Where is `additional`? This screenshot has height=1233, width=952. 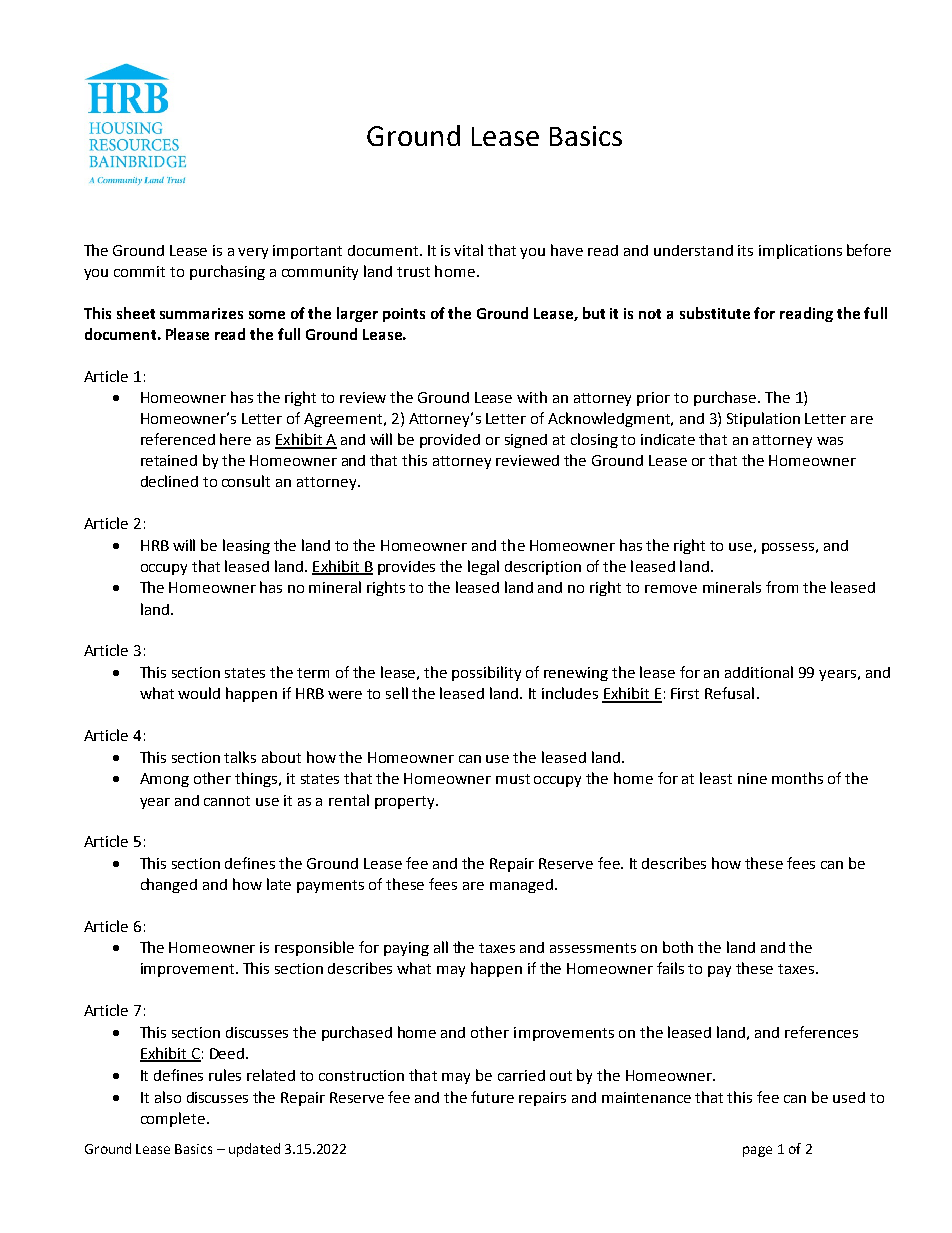 additional is located at coordinates (759, 672).
